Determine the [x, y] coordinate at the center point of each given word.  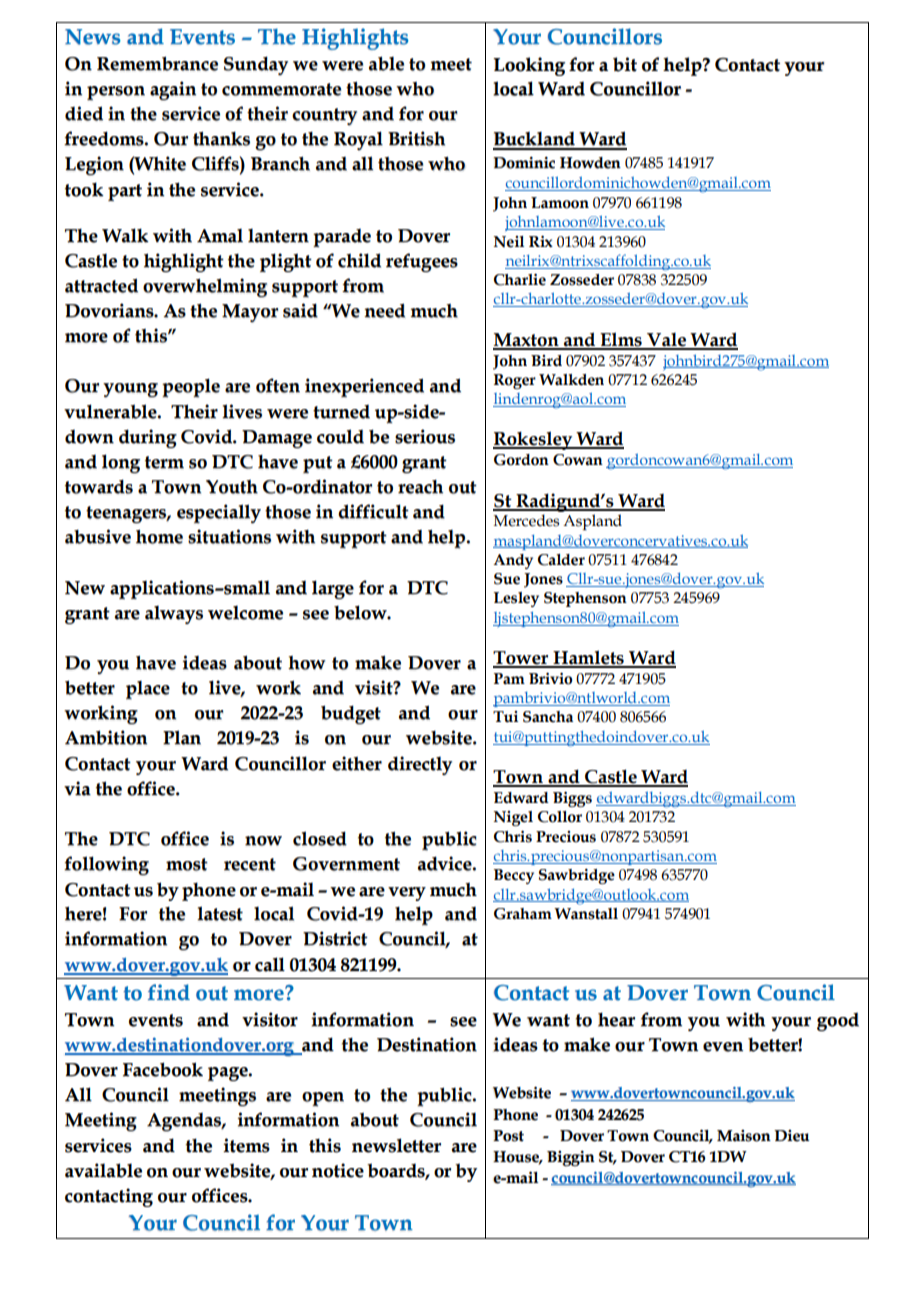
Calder [561, 560]
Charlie [520, 280]
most [187, 864]
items [246, 1145]
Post [508, 1136]
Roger [515, 381]
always [174, 614]
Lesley [516, 599]
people [191, 388]
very [407, 894]
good [838, 1022]
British [416, 138]
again [173, 91]
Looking [529, 66]
